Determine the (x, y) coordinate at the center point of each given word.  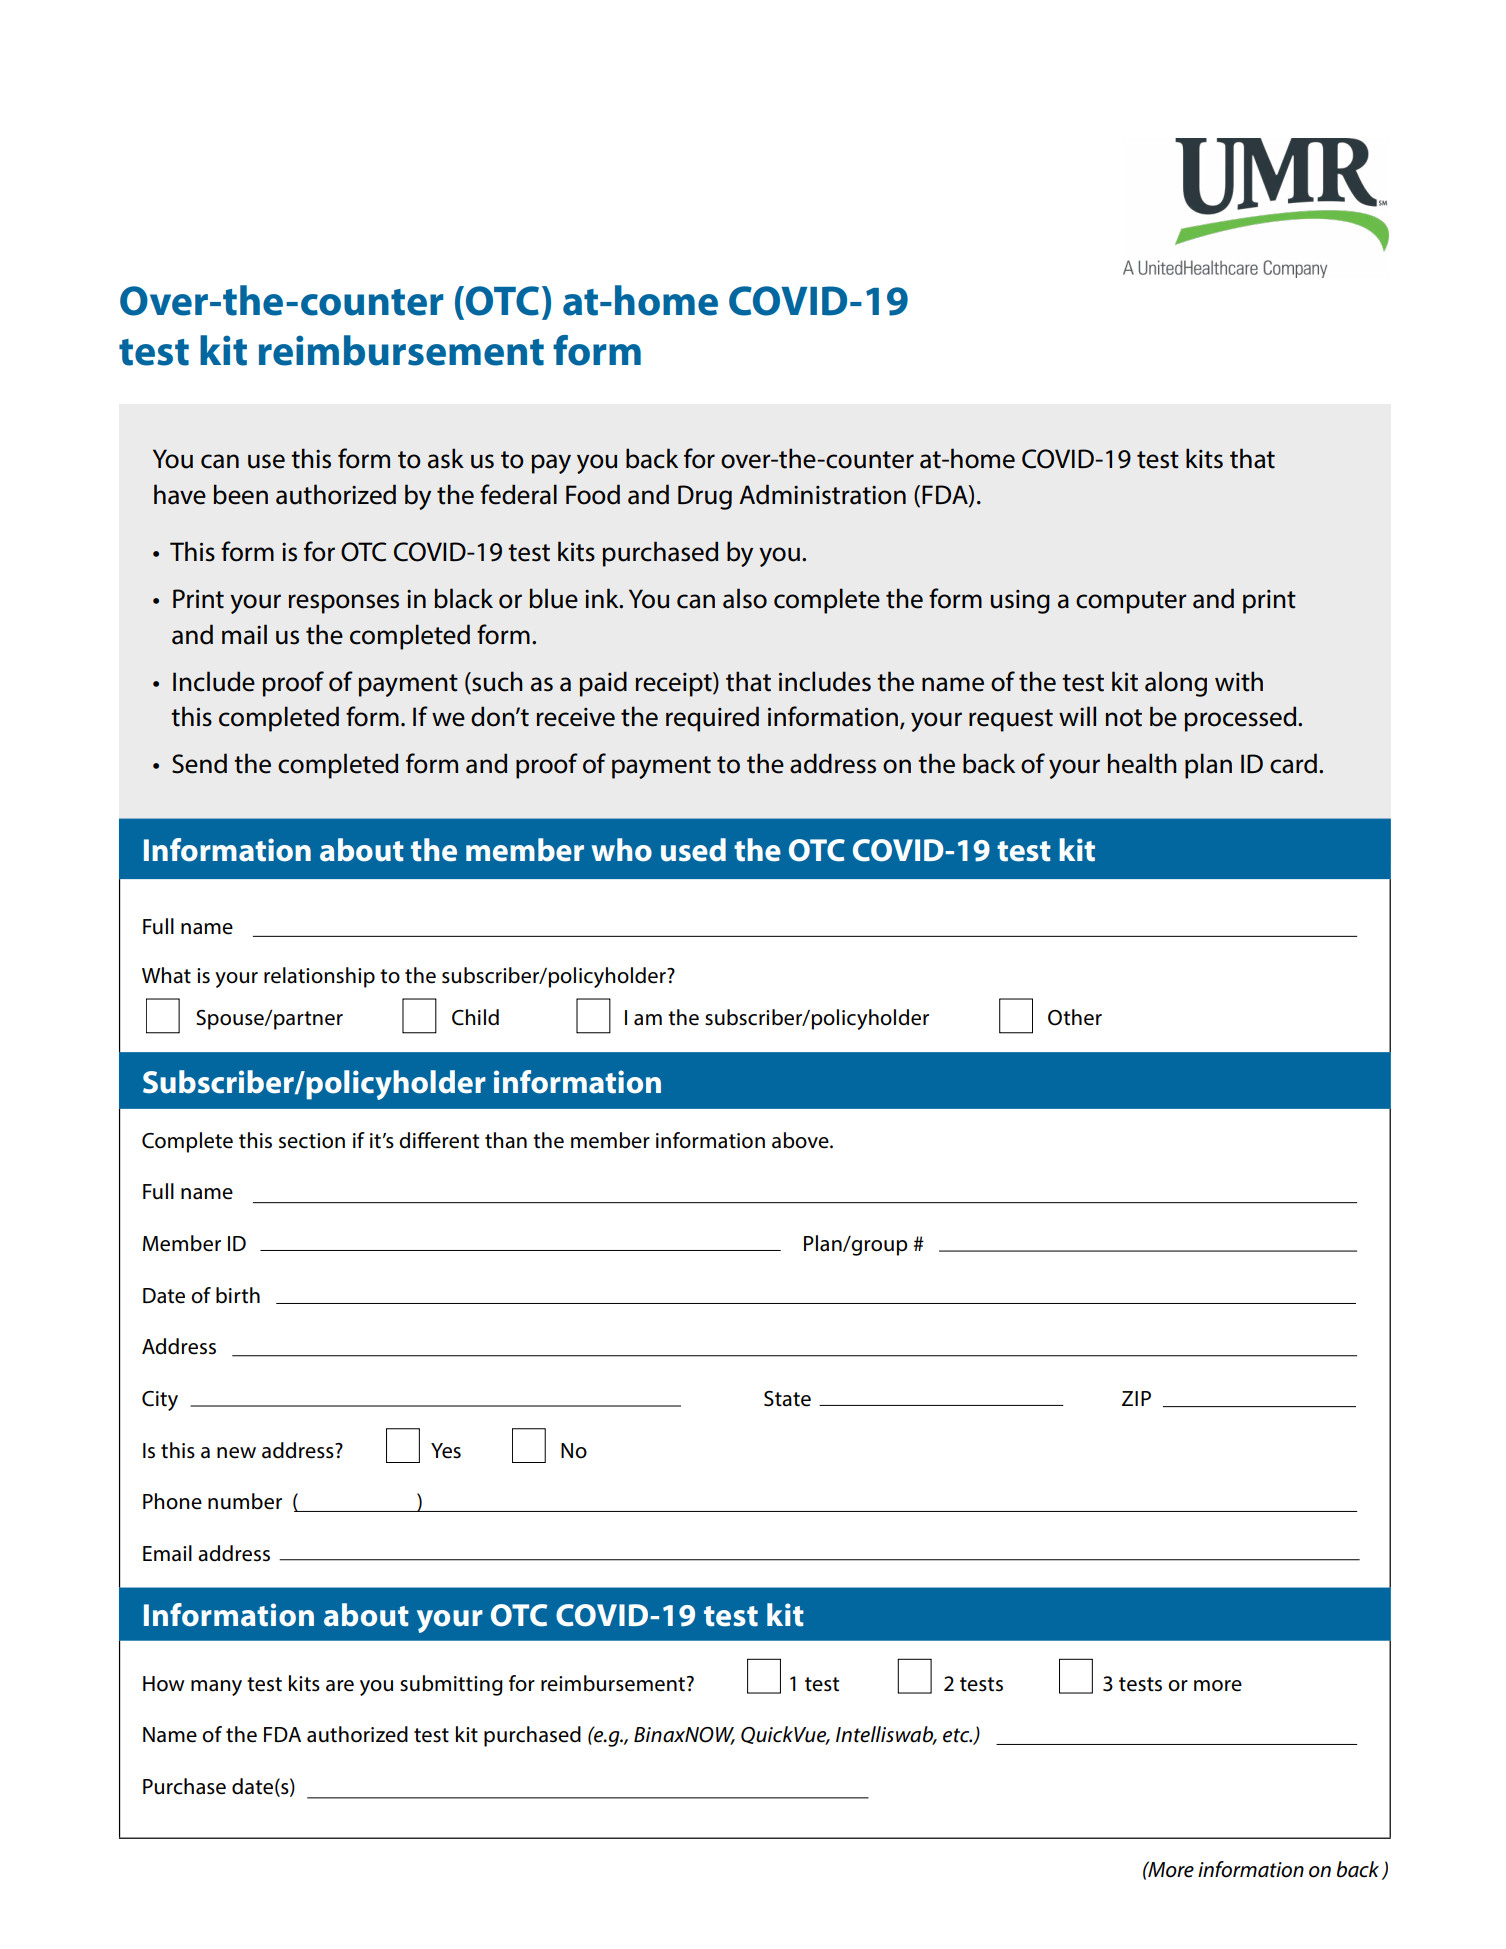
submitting (451, 1685)
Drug (705, 497)
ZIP (1136, 1398)
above (801, 1140)
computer (1131, 602)
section (312, 1141)
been (240, 494)
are (340, 1686)
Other (1075, 1017)
